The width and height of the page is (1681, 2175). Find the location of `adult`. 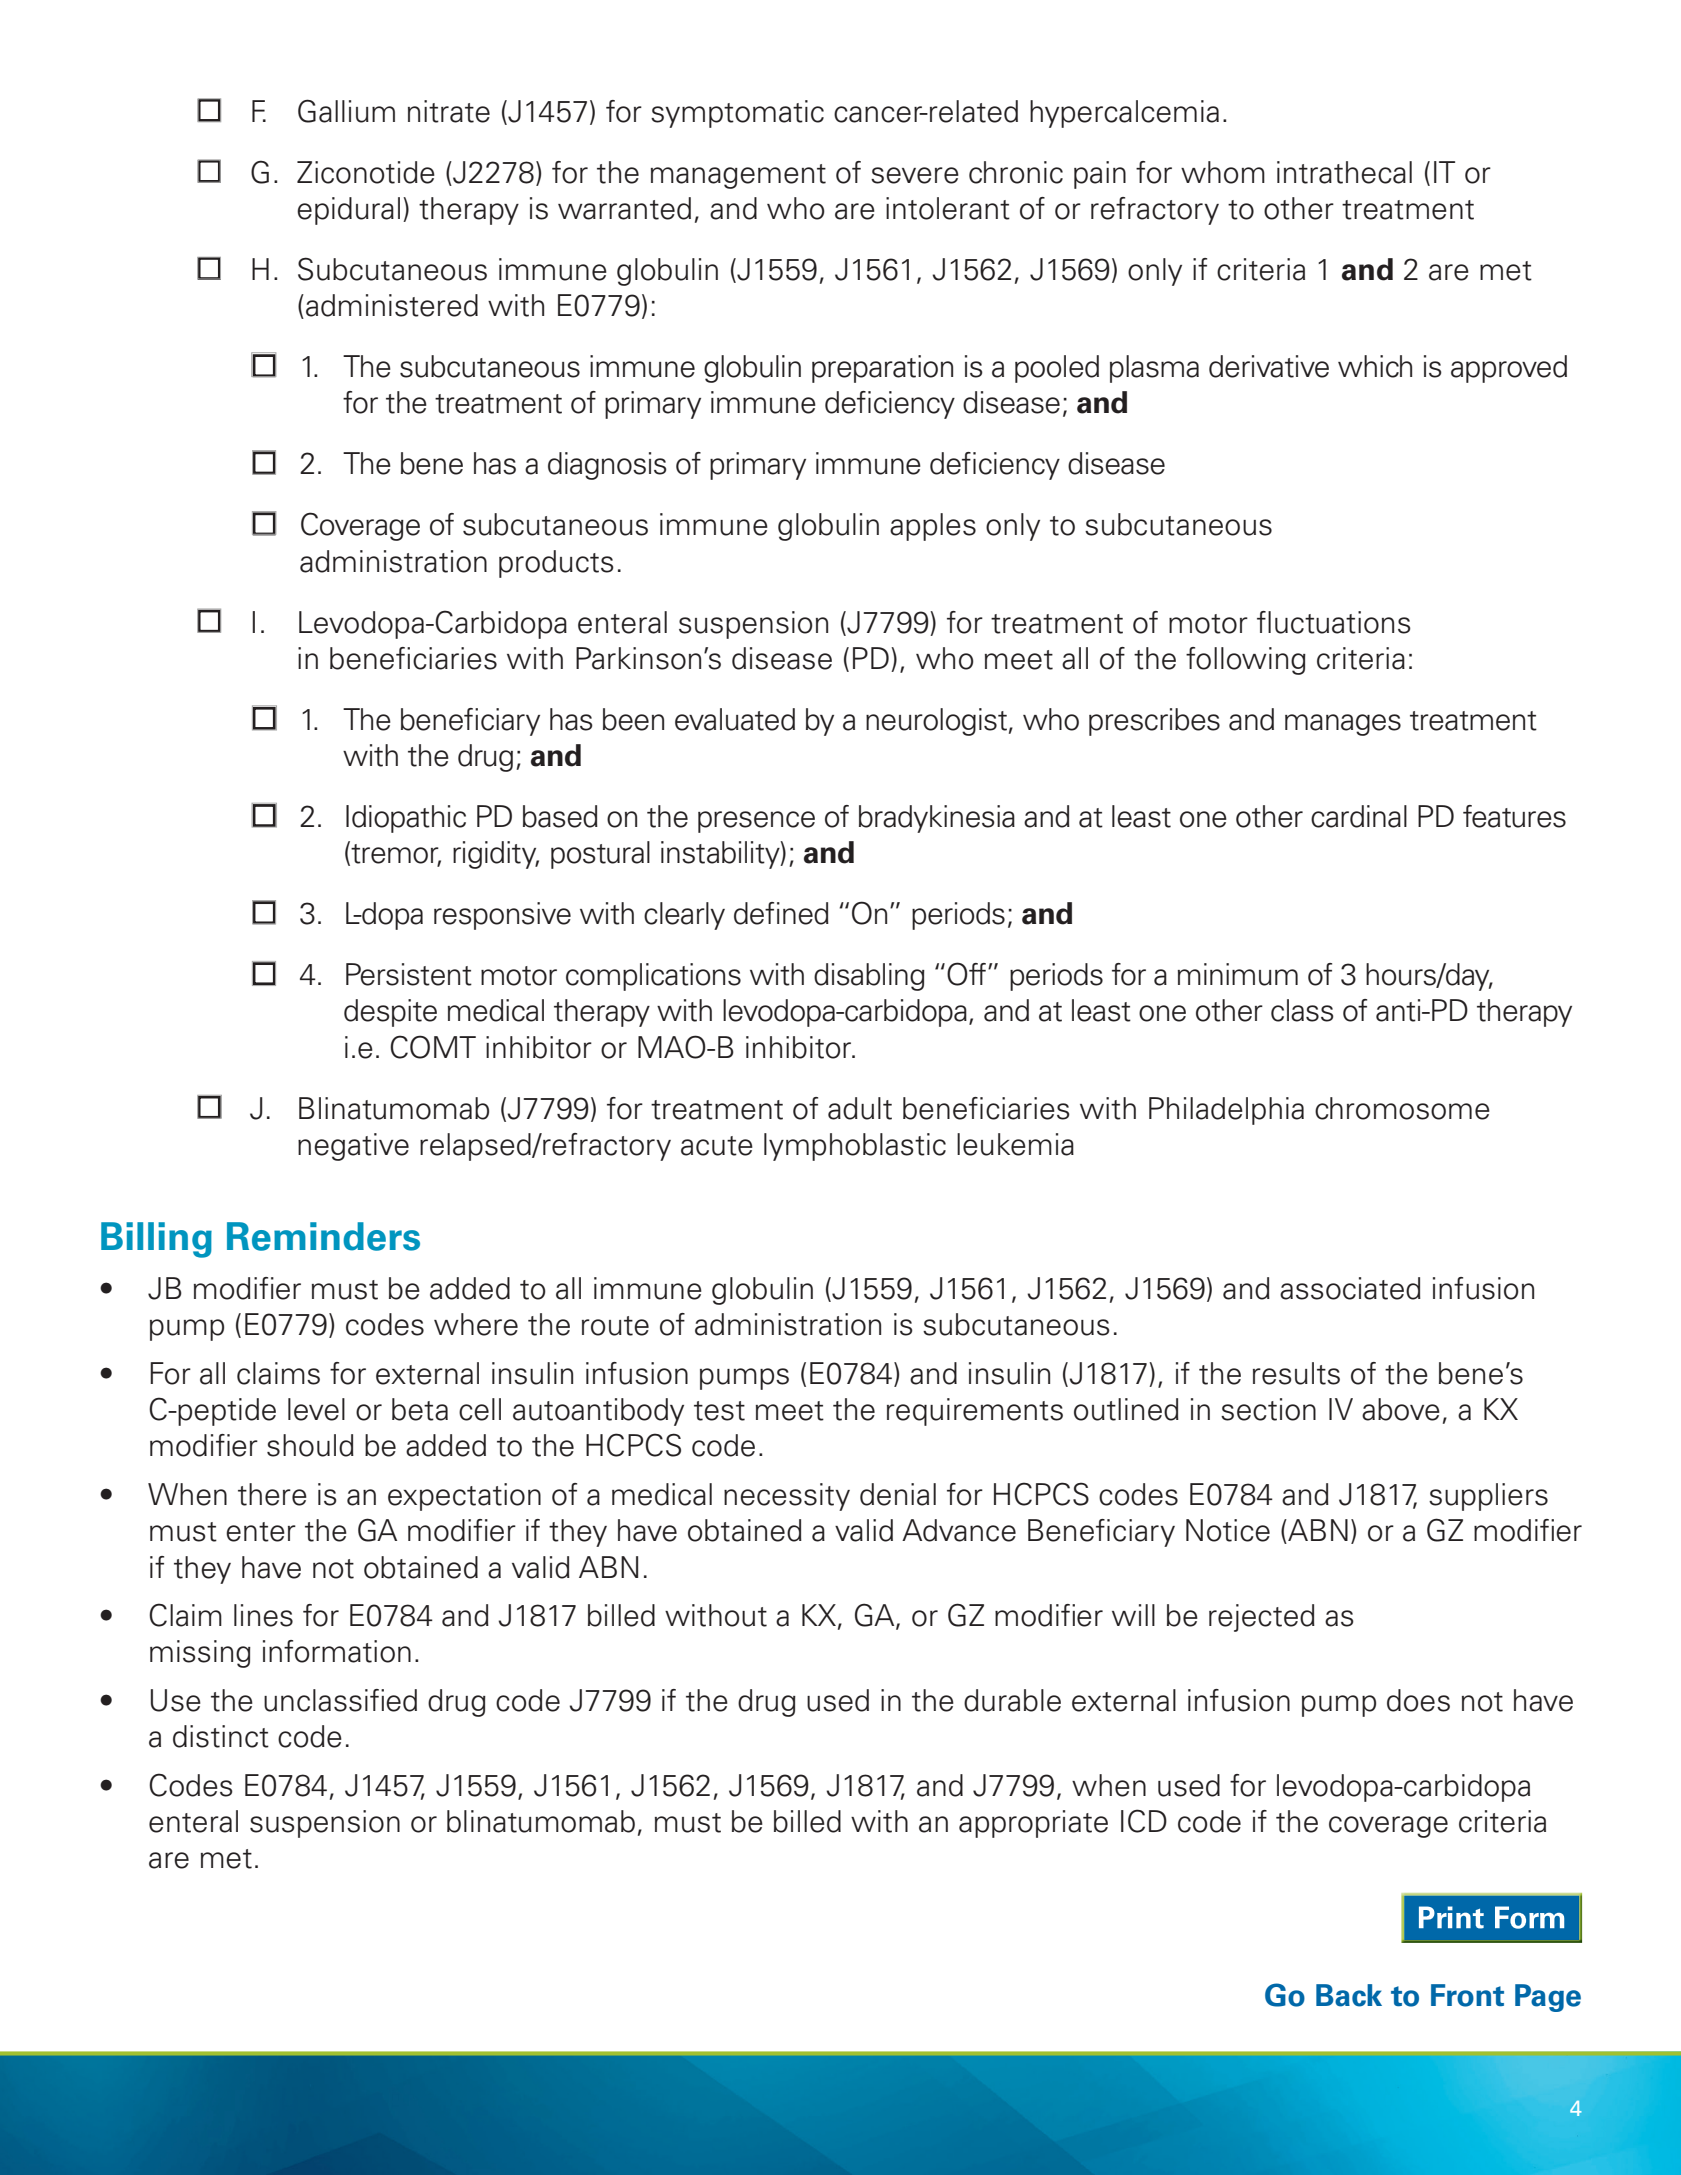

adult is located at coordinates (860, 1108).
